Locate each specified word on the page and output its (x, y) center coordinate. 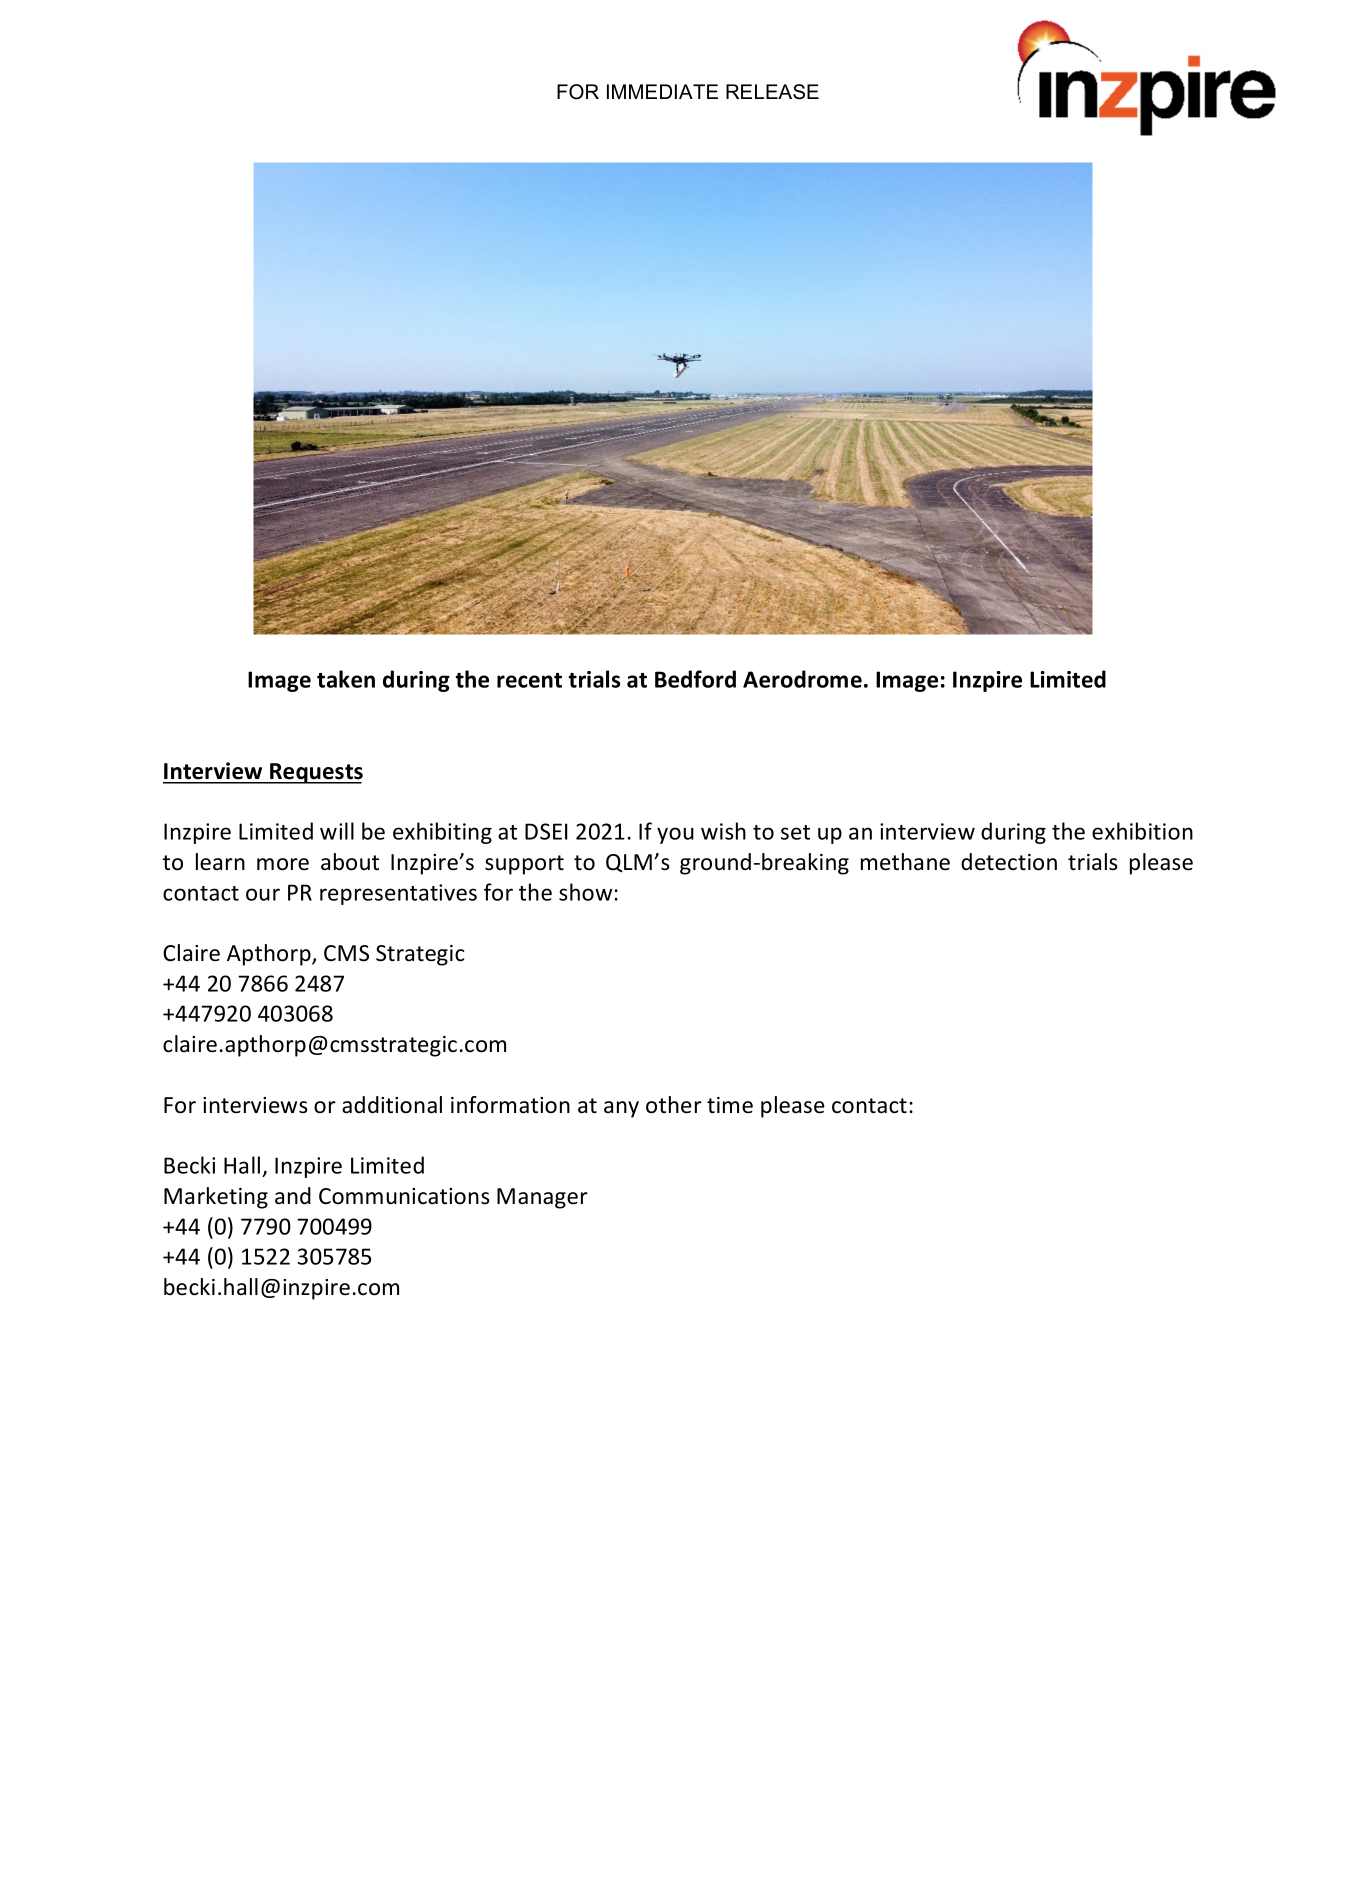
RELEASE (772, 92)
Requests (315, 773)
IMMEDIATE (662, 91)
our (263, 894)
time (730, 1105)
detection (1009, 862)
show (587, 892)
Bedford (695, 679)
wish (723, 831)
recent (529, 680)
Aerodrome (802, 679)
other (674, 1105)
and (293, 1196)
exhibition (1142, 831)
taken (346, 679)
